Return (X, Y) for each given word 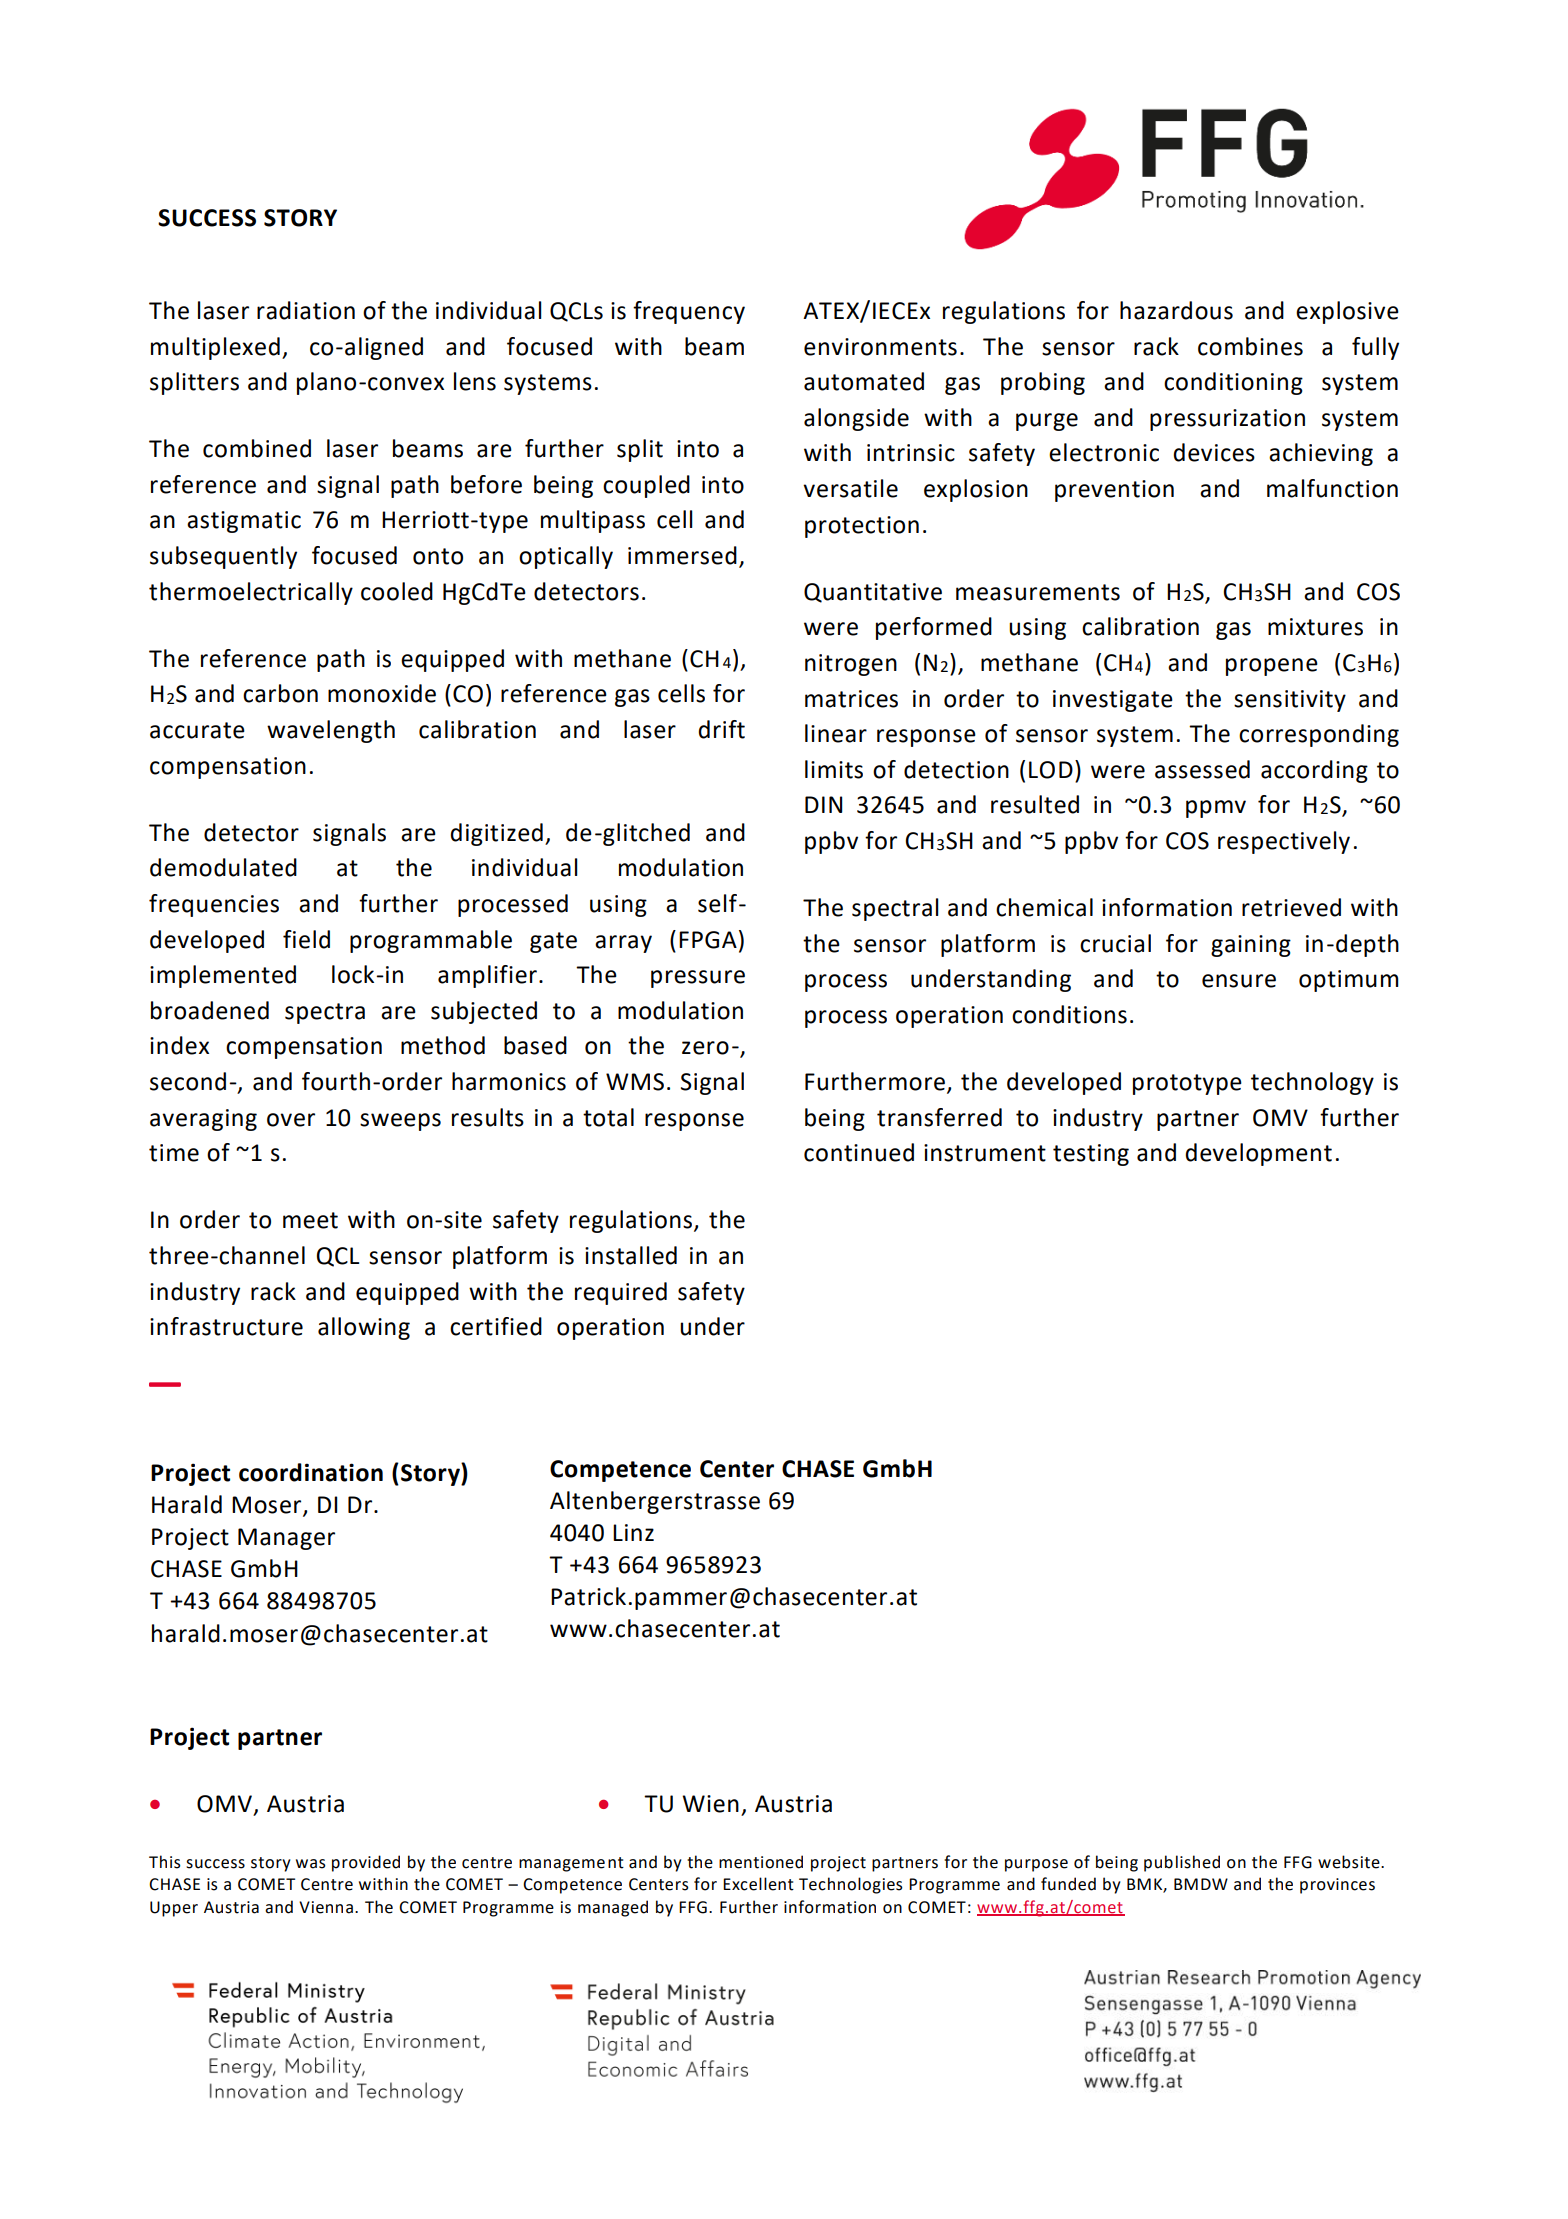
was (311, 1864)
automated (864, 381)
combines (1250, 346)
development (1258, 1154)
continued (859, 1152)
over (291, 1120)
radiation (306, 310)
